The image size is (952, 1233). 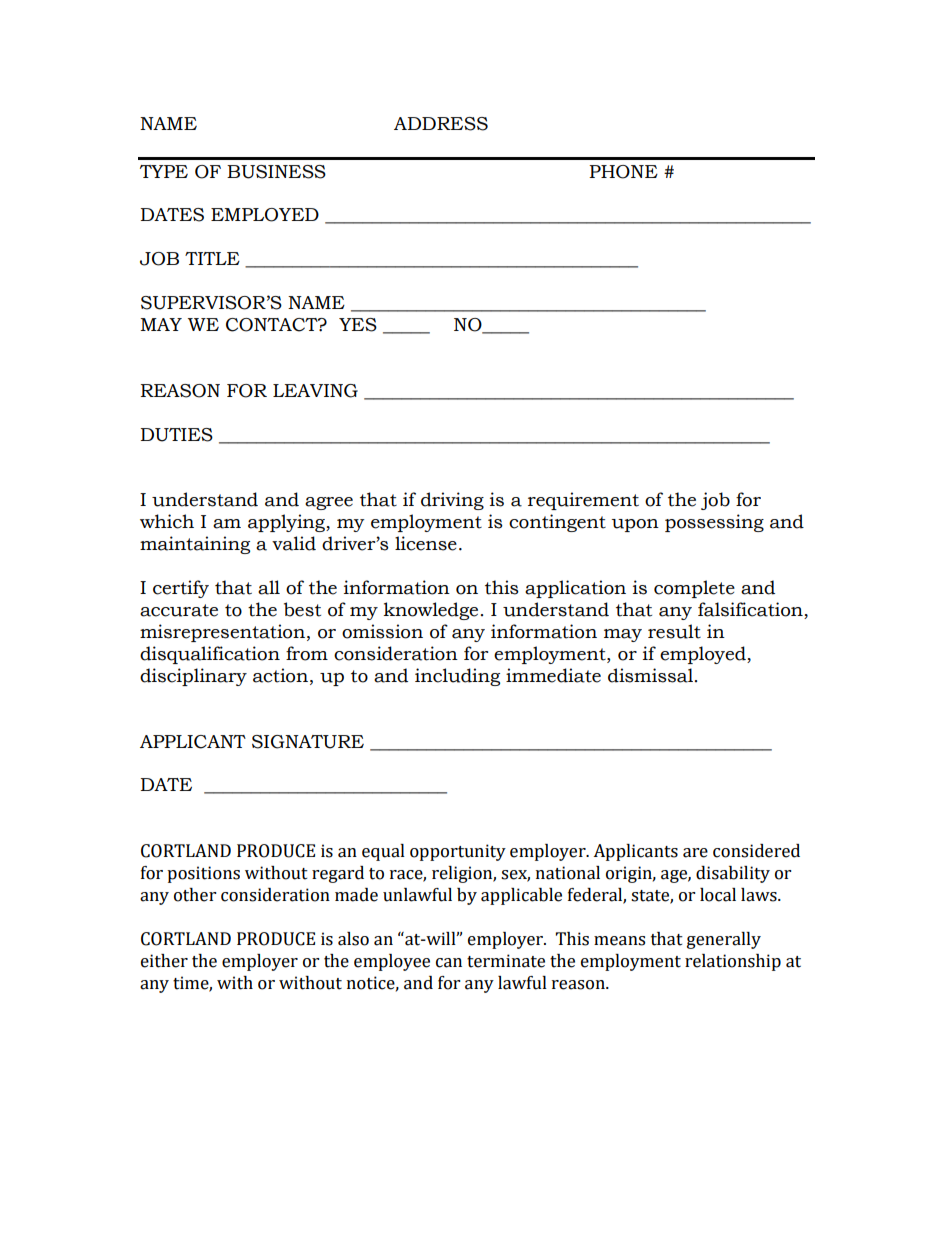 I want to click on terminate, so click(x=506, y=961).
